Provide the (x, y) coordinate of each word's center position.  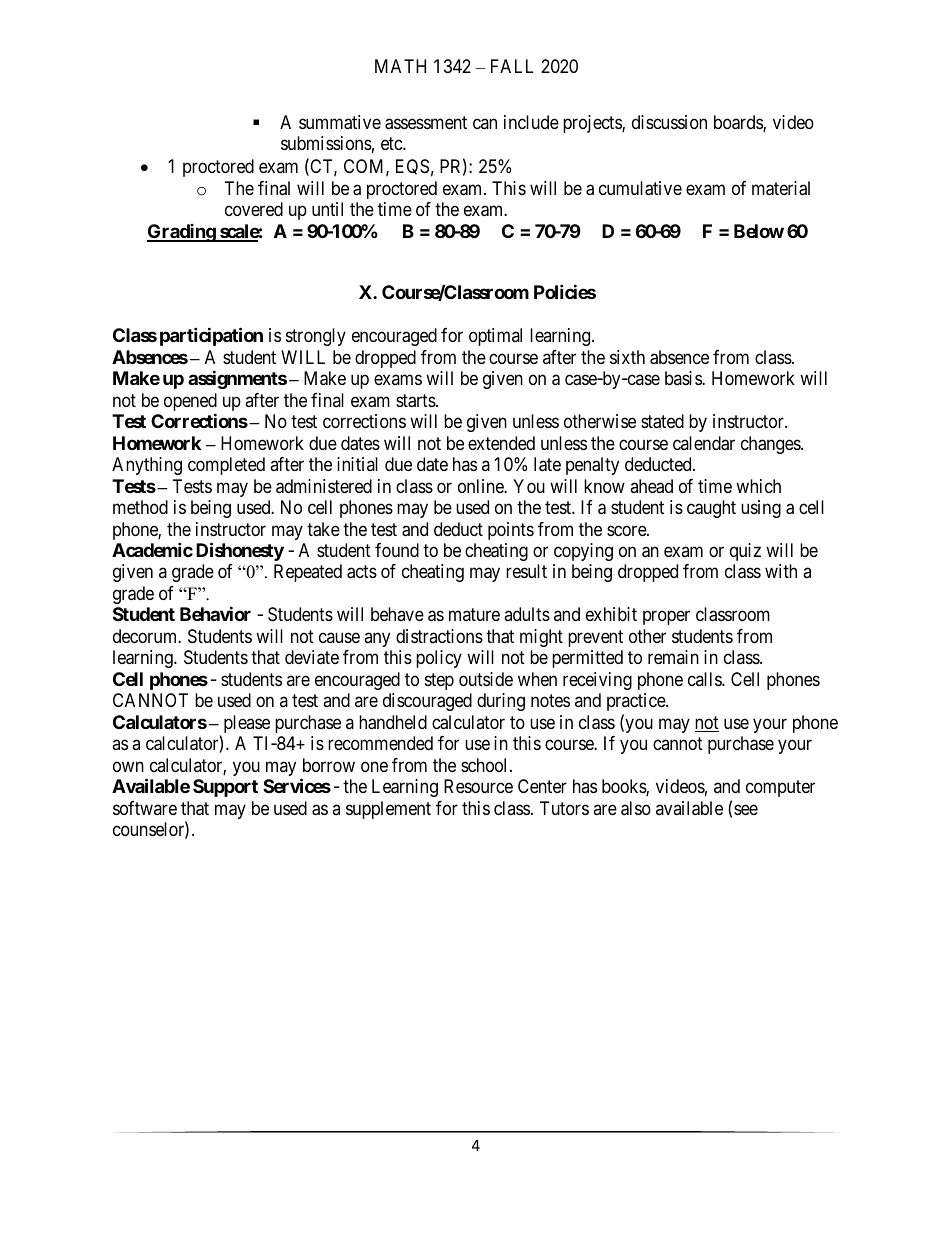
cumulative (640, 188)
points (511, 531)
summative (340, 122)
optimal (495, 337)
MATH (400, 66)
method (140, 507)
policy (439, 659)
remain (673, 657)
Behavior (215, 614)
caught (711, 509)
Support (225, 788)
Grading (182, 233)
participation (211, 336)
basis (684, 378)
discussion (669, 122)
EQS (412, 167)
